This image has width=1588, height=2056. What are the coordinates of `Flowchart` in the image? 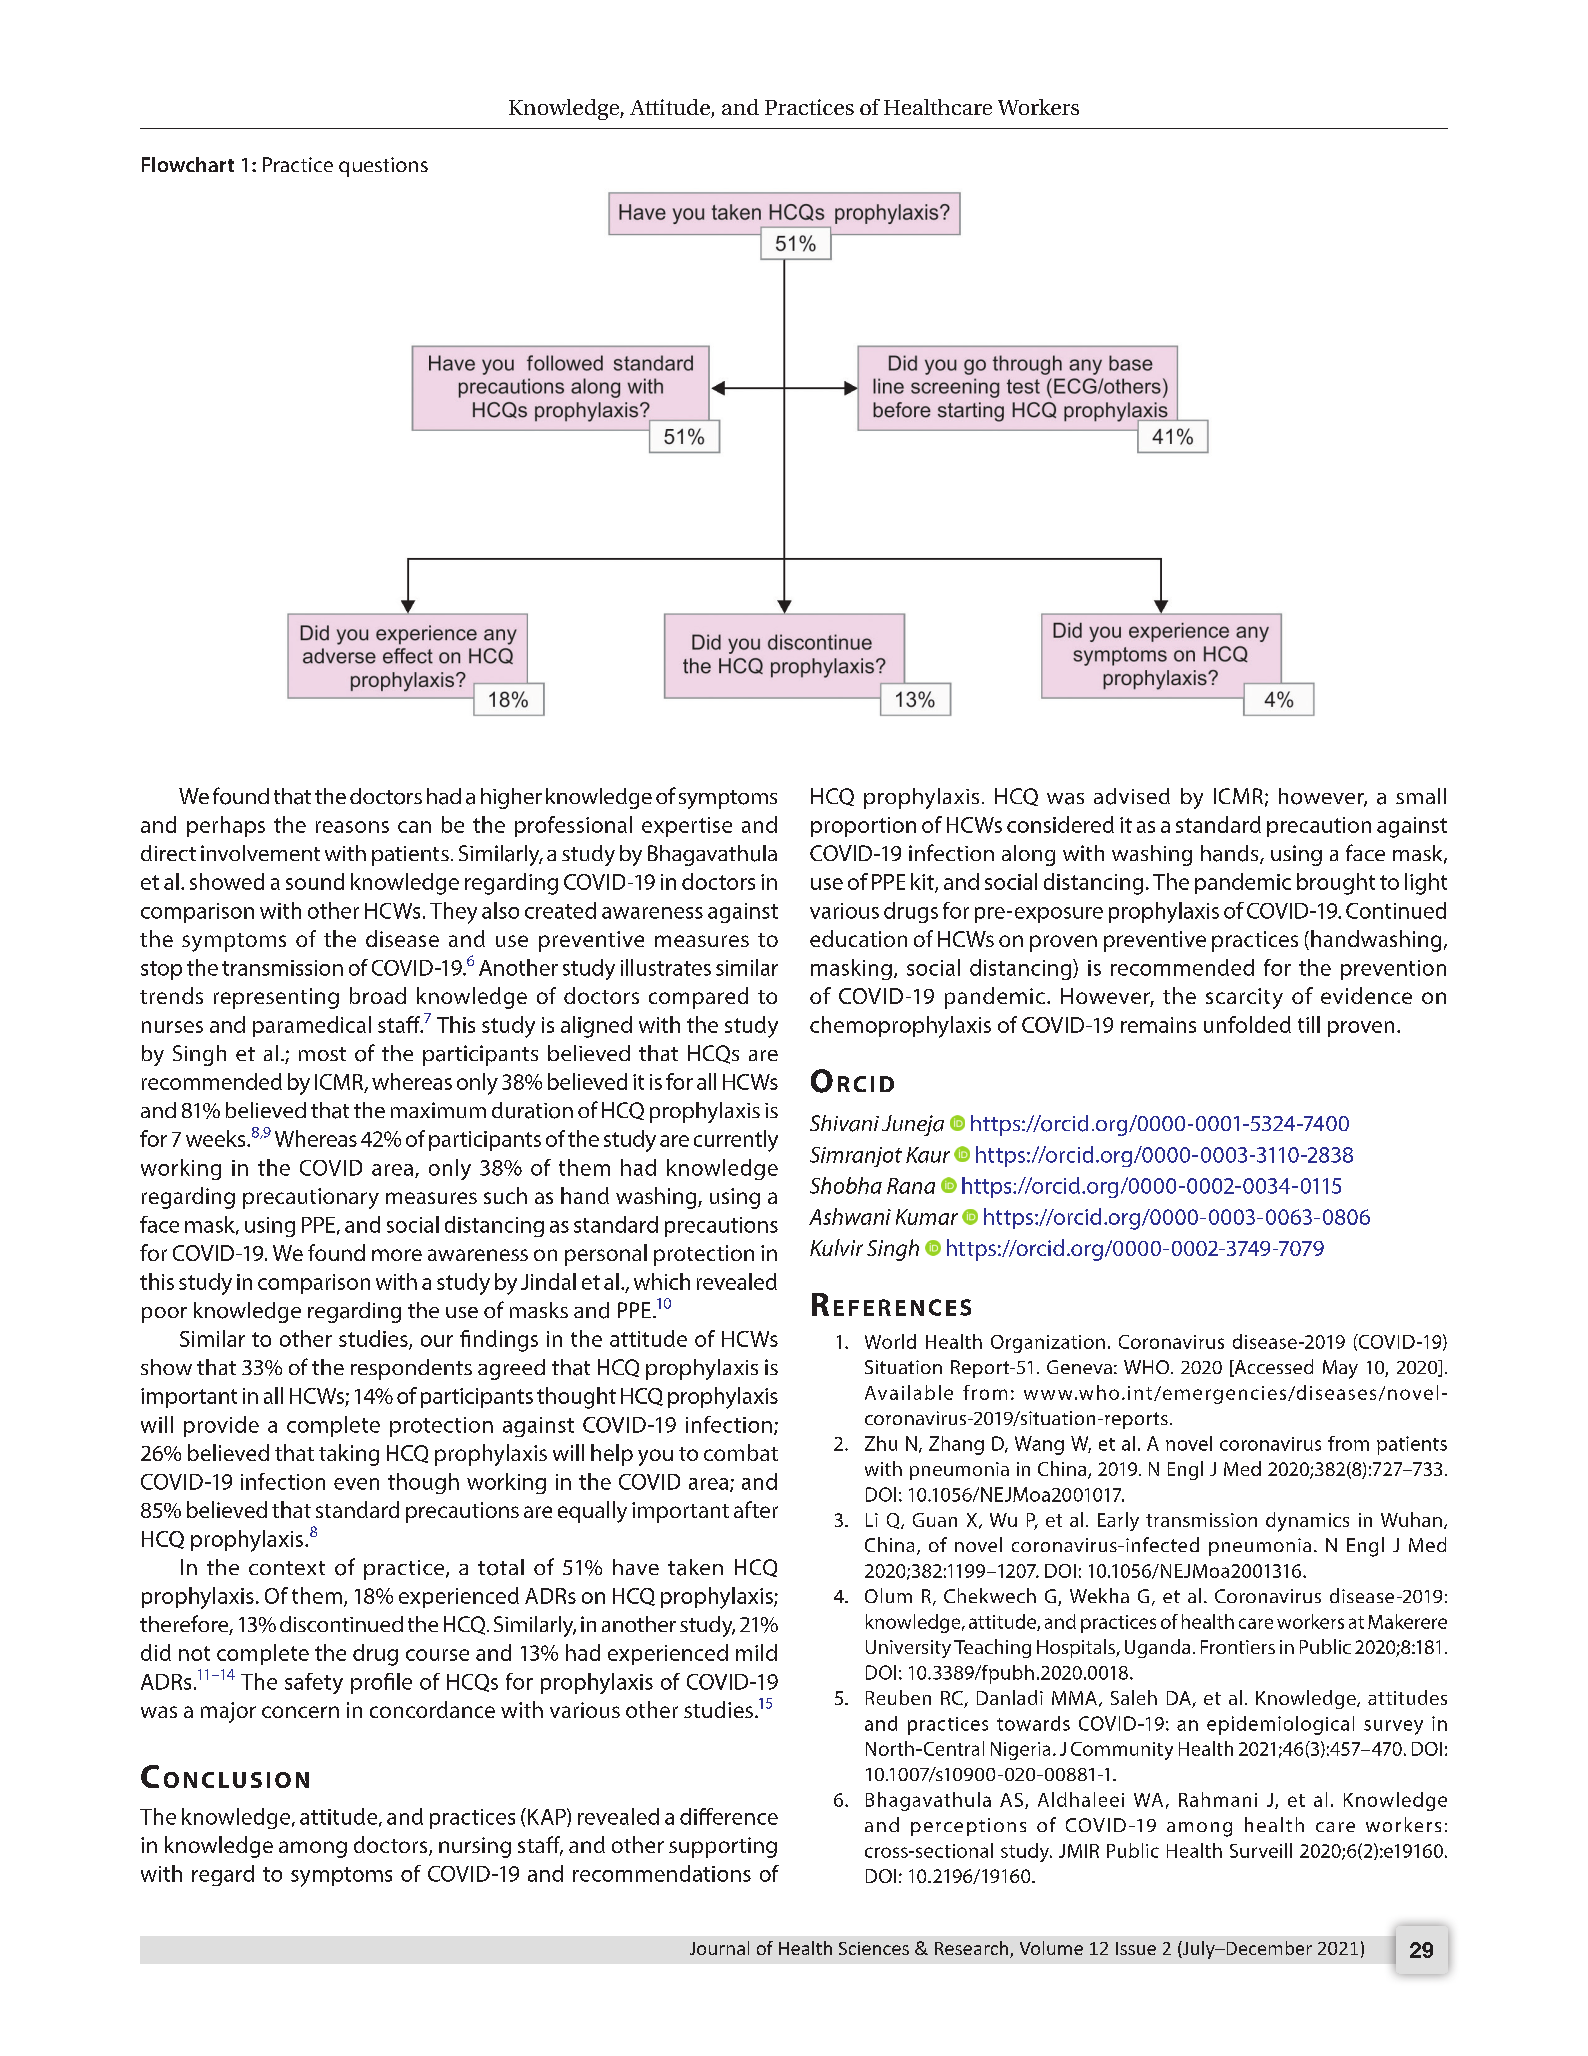 It's located at (188, 164).
